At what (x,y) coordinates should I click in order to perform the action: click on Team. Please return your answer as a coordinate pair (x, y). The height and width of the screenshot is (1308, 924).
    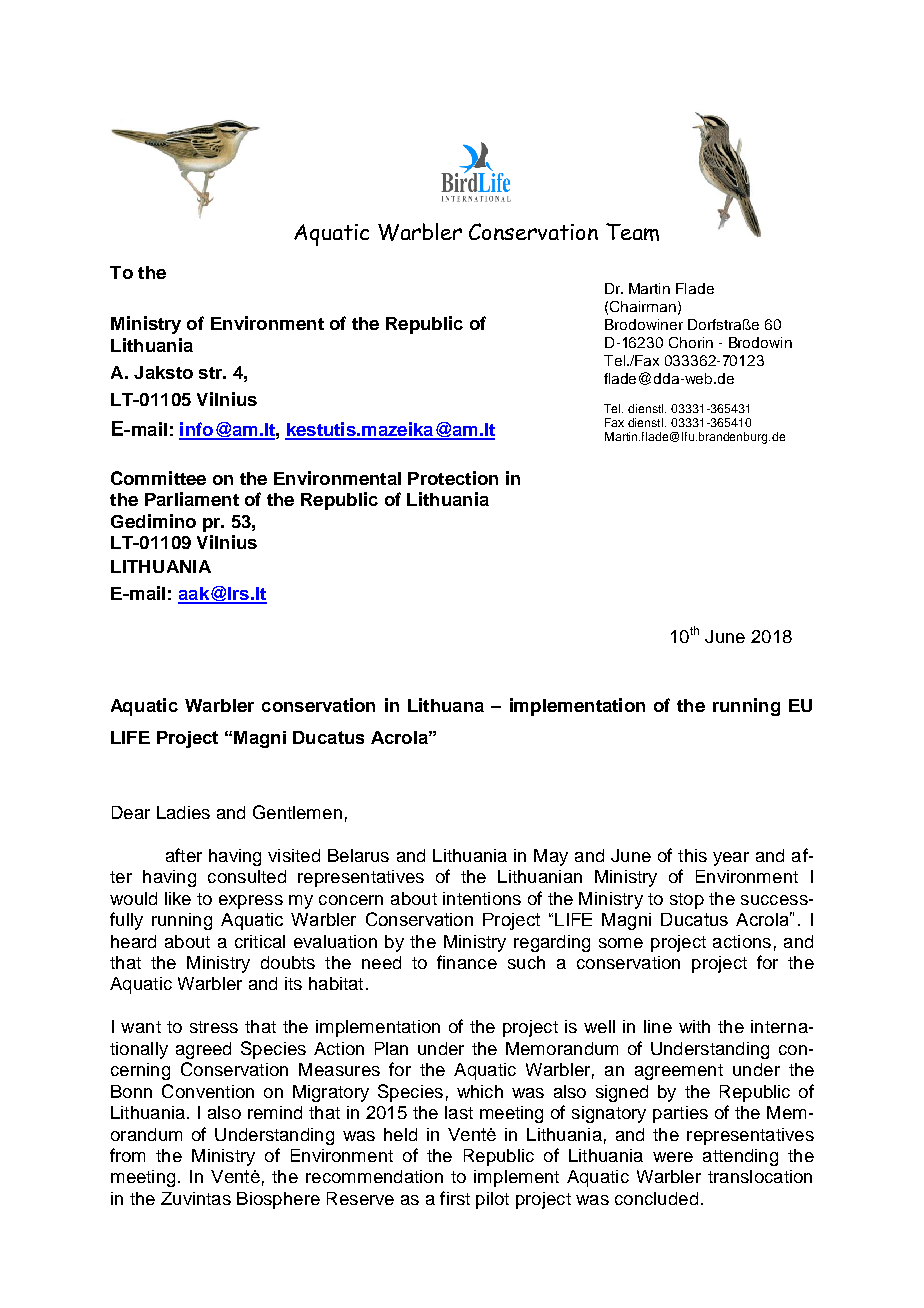
    Looking at the image, I should click on (632, 232).
